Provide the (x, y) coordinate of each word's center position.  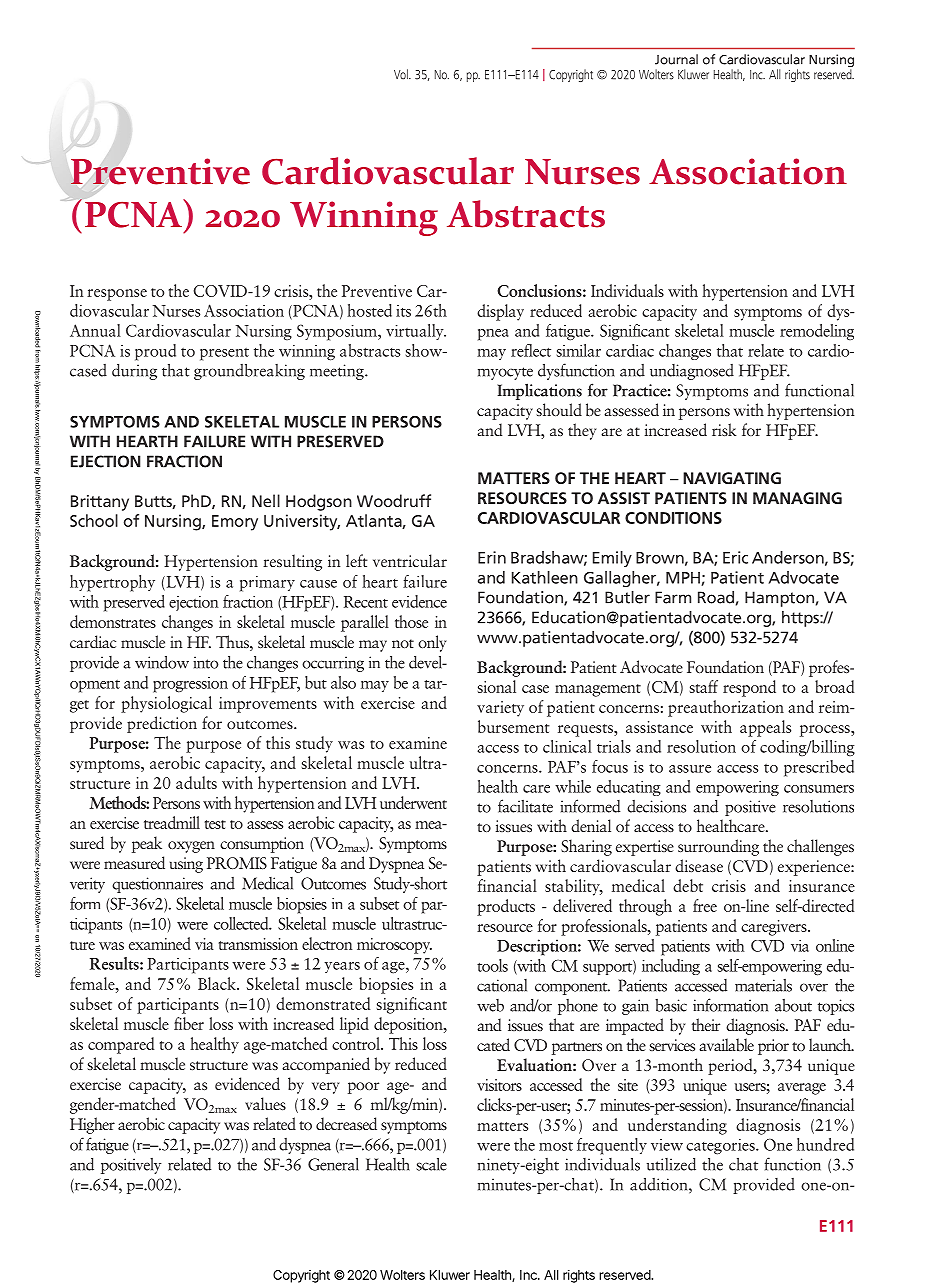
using (186, 865)
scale (431, 1164)
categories (721, 1147)
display (500, 312)
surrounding (718, 847)
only (432, 643)
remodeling (817, 332)
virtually (416, 332)
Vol (402, 74)
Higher (92, 1125)
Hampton (779, 599)
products (506, 907)
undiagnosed (692, 372)
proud (155, 352)
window (162, 662)
